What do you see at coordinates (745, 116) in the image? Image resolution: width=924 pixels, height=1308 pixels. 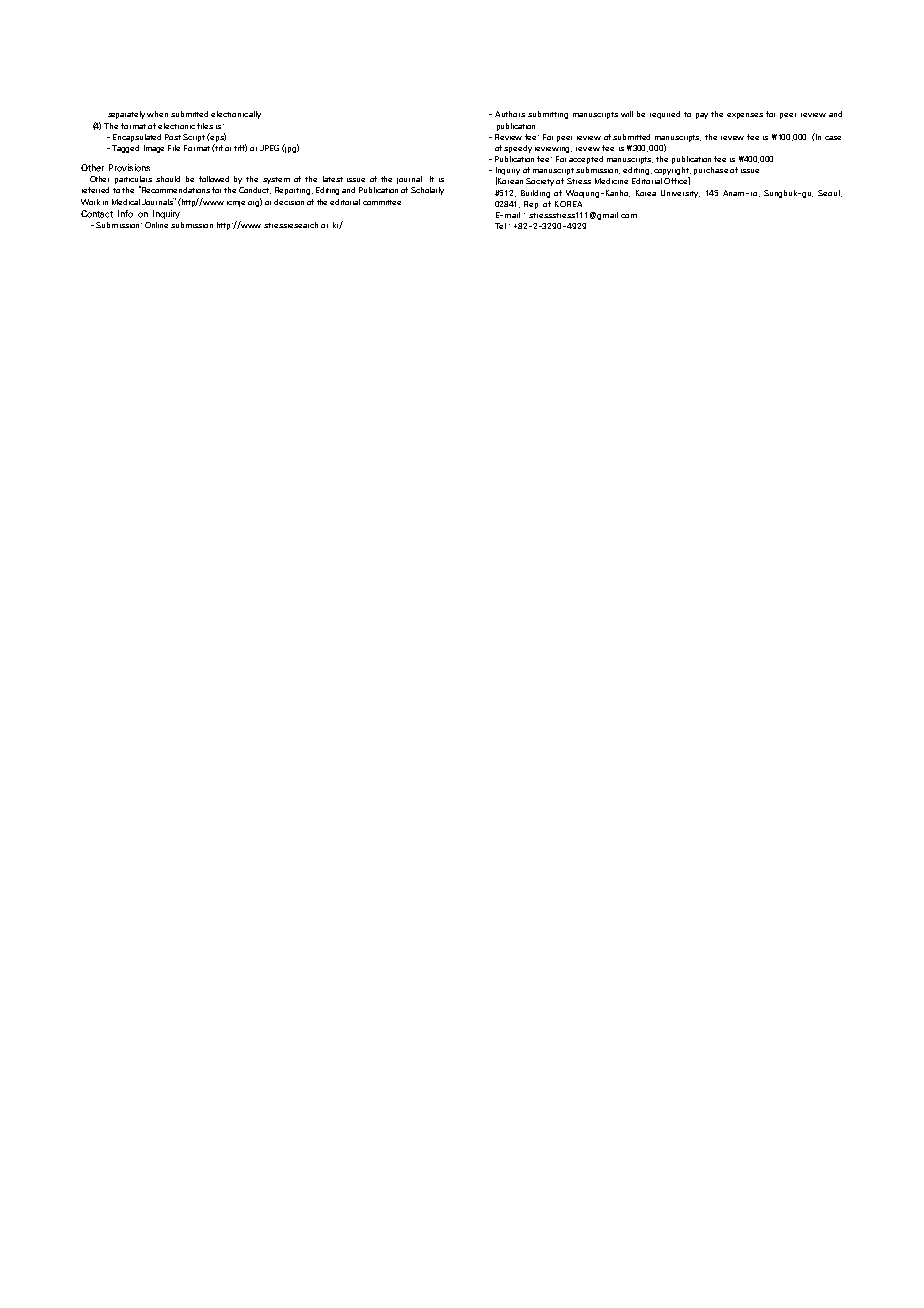 I see `expenses` at bounding box center [745, 116].
